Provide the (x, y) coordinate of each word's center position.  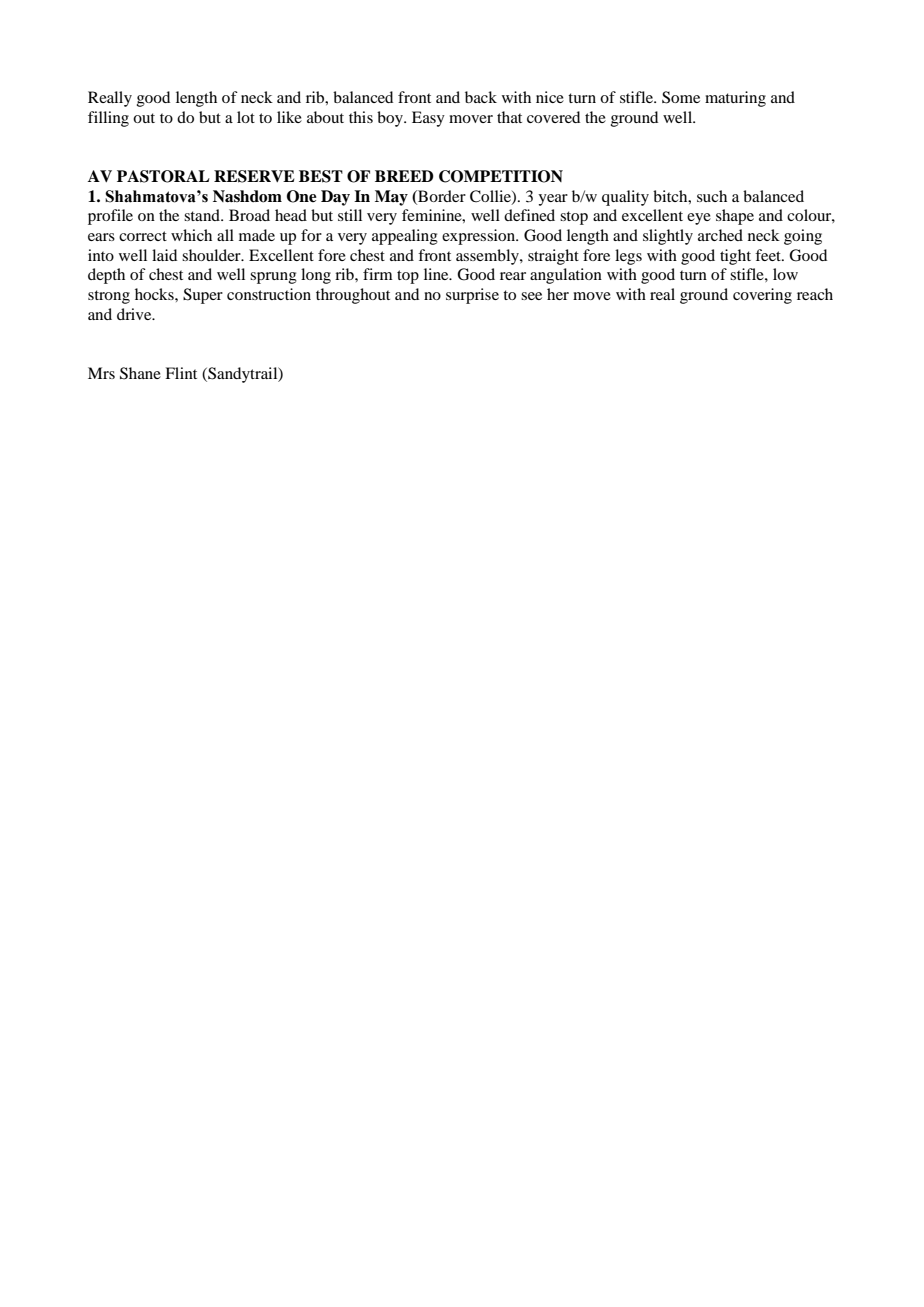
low (785, 274)
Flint (181, 373)
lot (246, 117)
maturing (735, 99)
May (391, 198)
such (712, 196)
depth (106, 276)
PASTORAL (163, 176)
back (481, 97)
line (437, 274)
